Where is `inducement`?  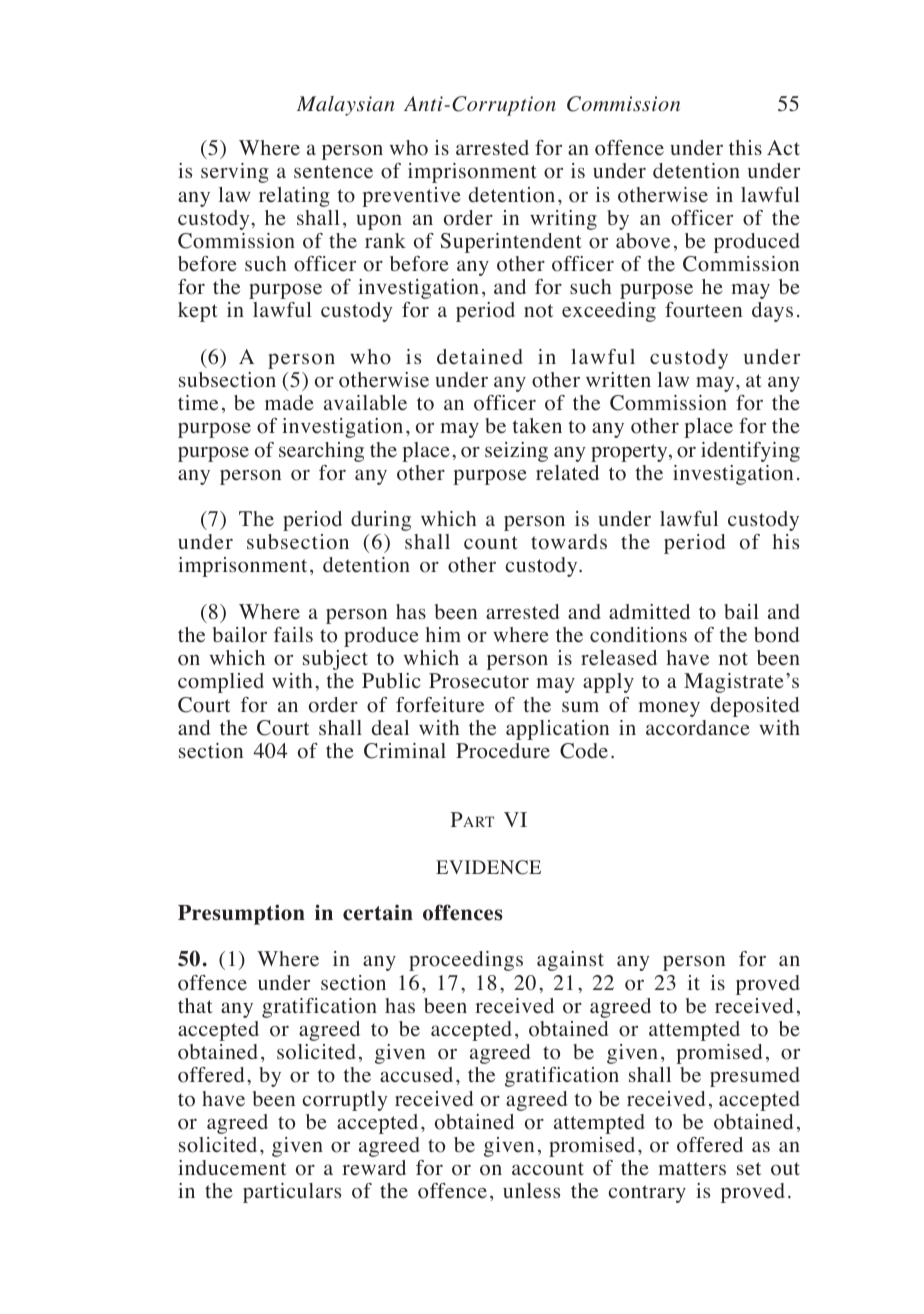
inducement is located at coordinates (232, 1168).
